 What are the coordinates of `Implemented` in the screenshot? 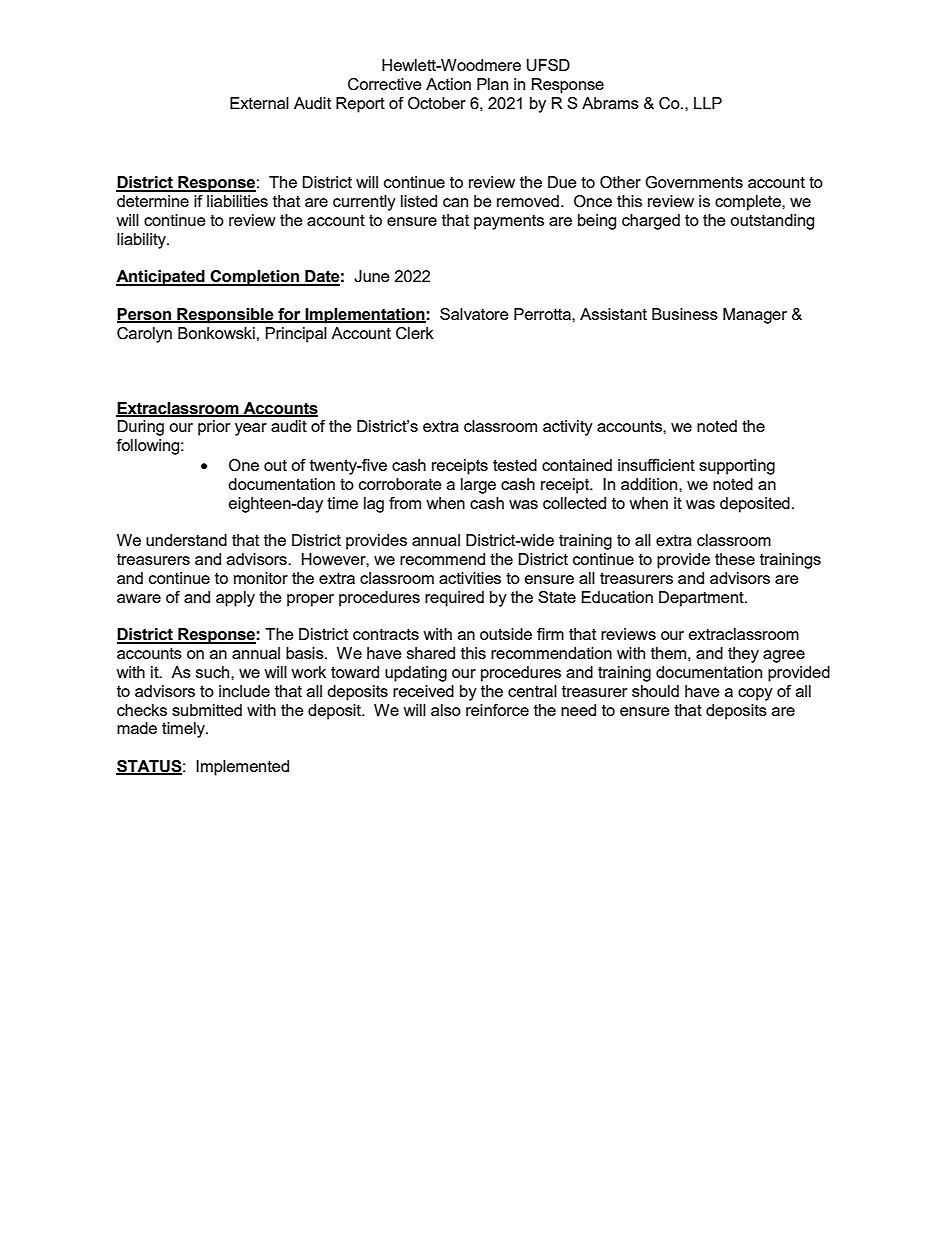 It's located at (242, 768).
